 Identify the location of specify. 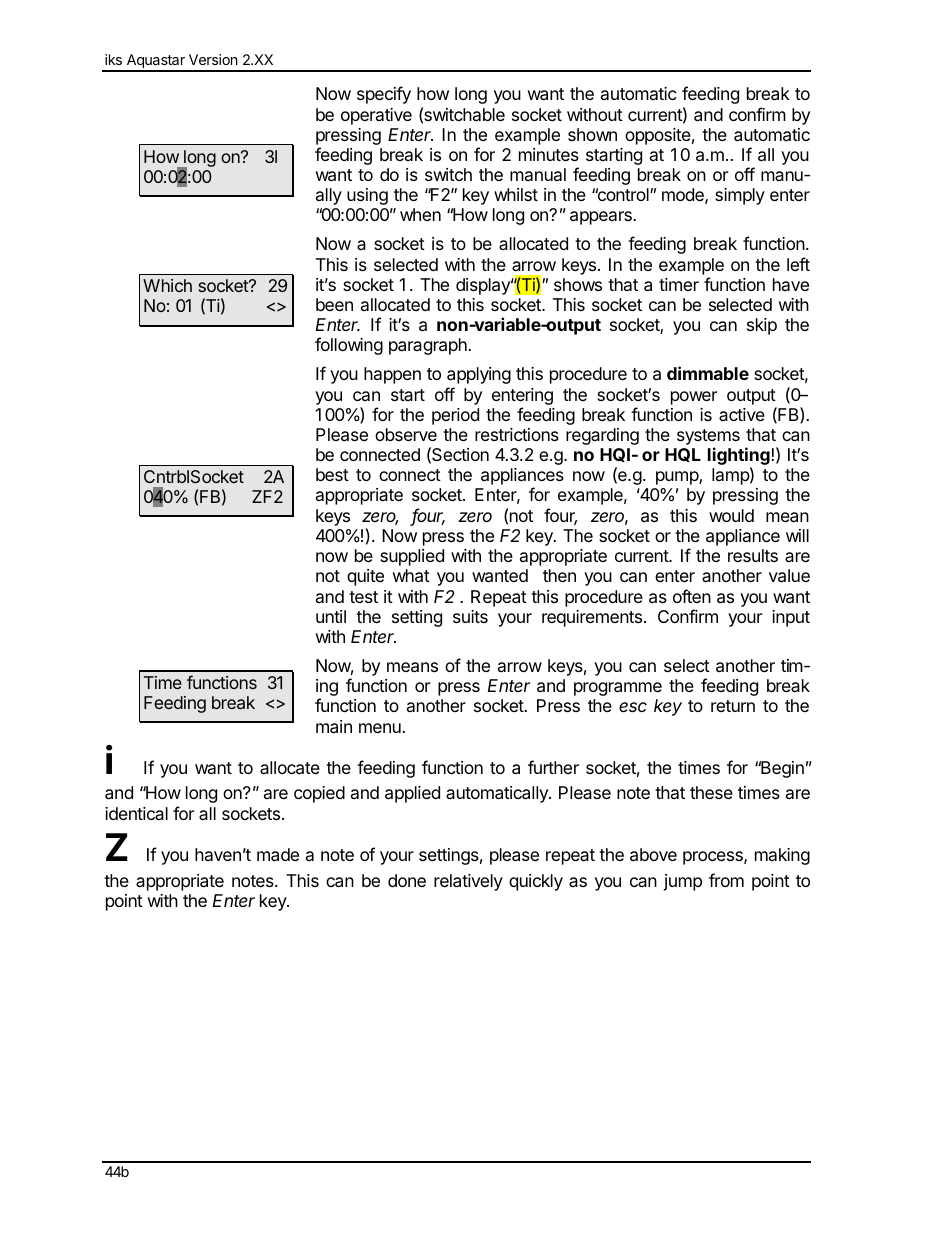
(384, 95).
